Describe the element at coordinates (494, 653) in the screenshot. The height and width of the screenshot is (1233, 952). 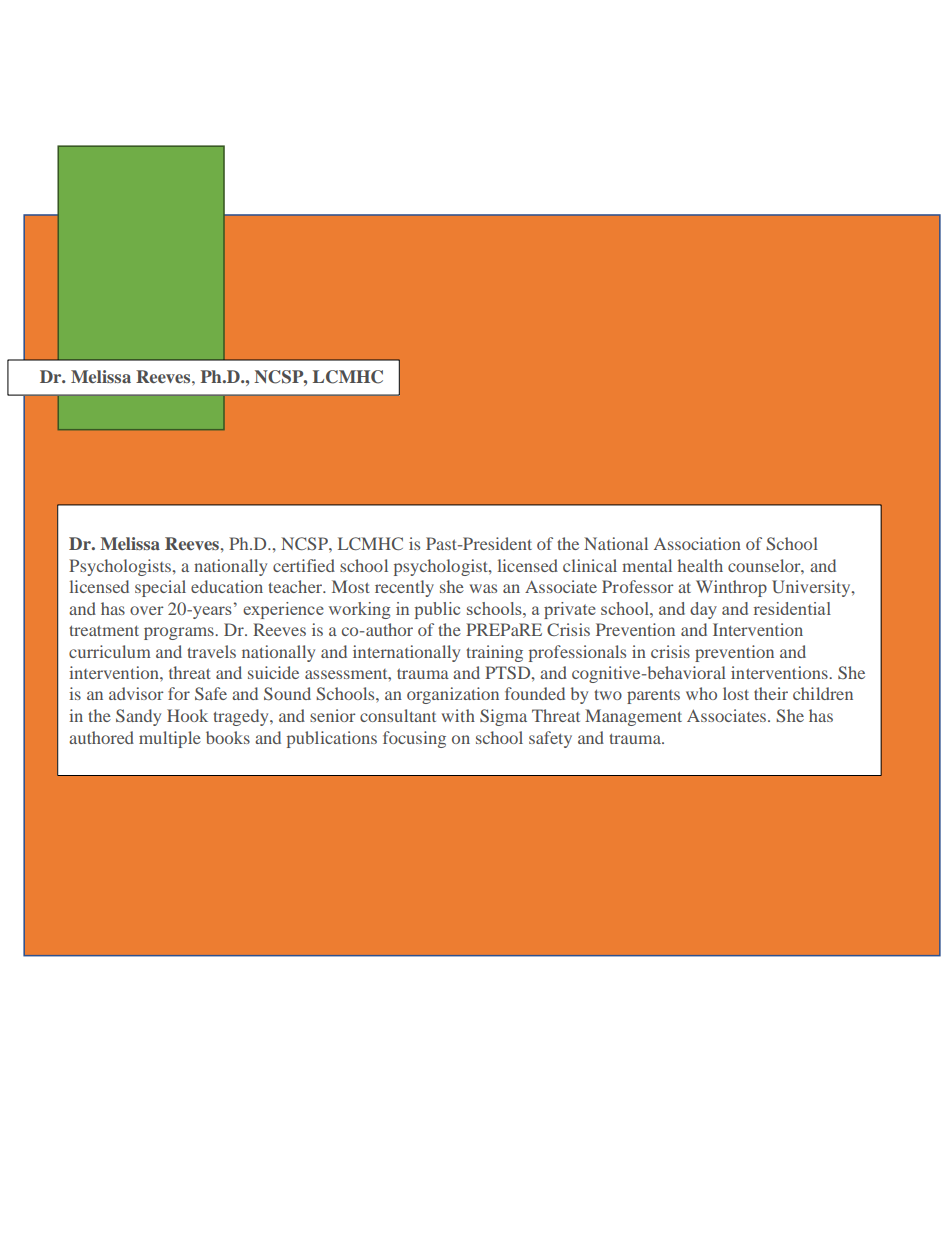
I see `training` at that location.
